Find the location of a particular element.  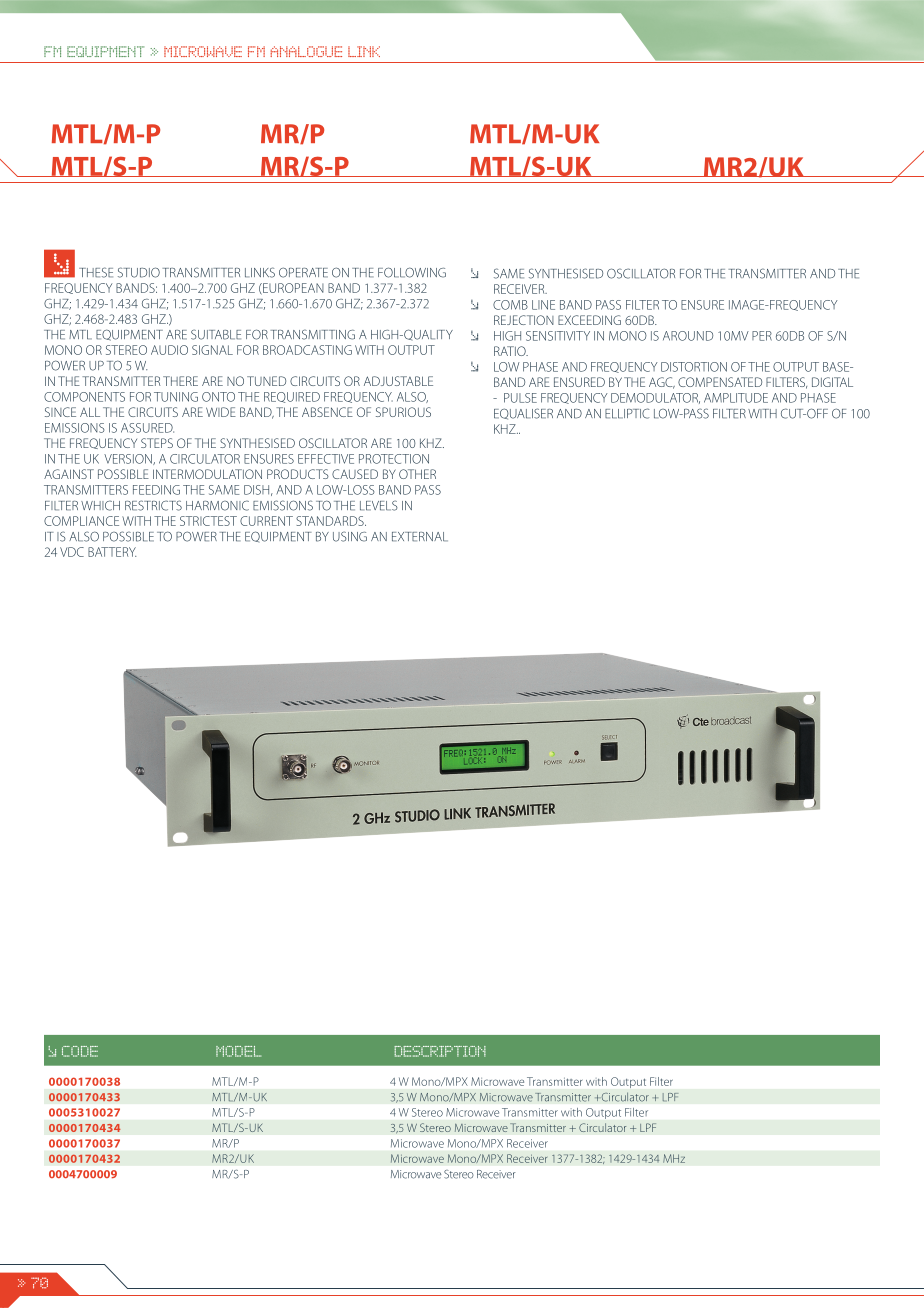

ELLIPTIC is located at coordinates (627, 413).
